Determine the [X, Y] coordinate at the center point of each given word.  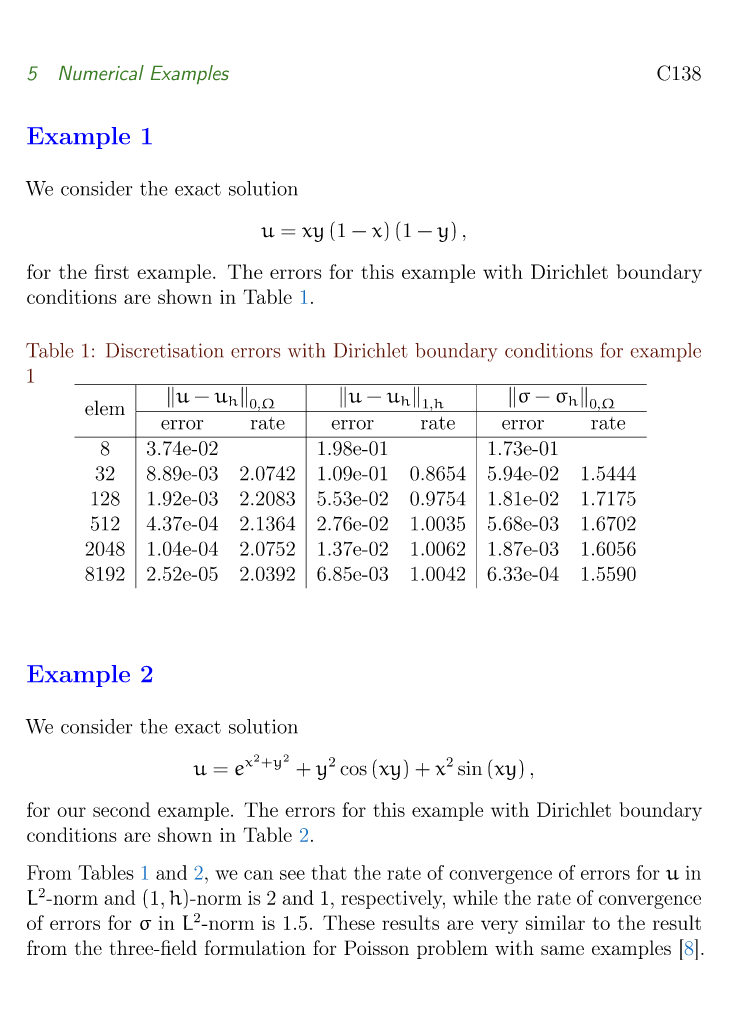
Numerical [101, 72]
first [112, 271]
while [475, 897]
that [329, 872]
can [258, 875]
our [71, 812]
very [499, 927]
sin [470, 768]
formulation [255, 947]
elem [105, 408]
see [292, 875]
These [349, 922]
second [121, 809]
